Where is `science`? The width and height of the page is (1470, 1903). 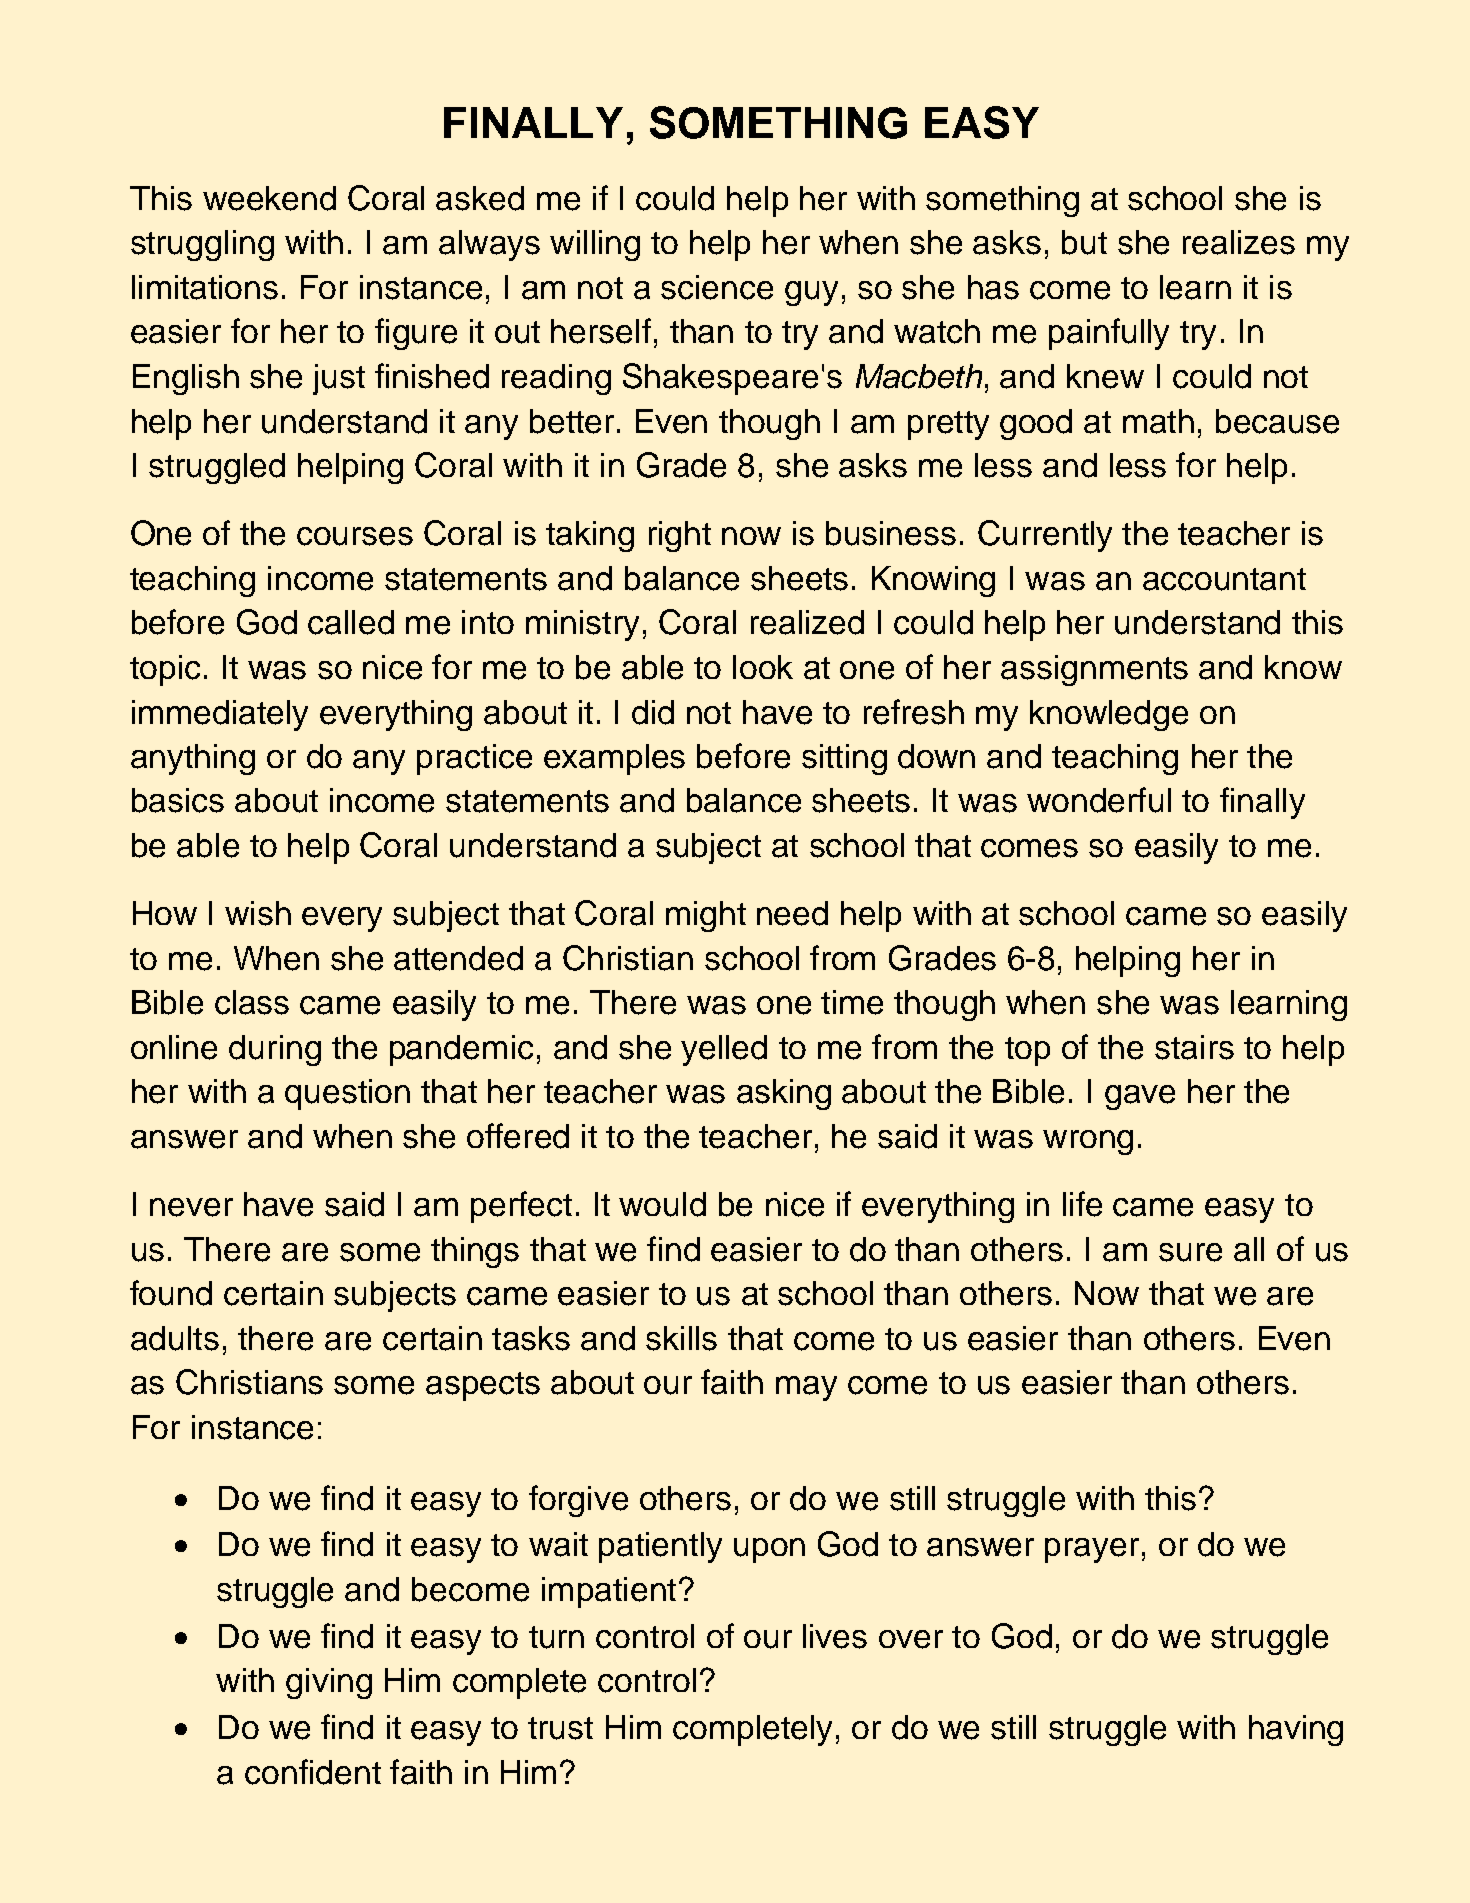
science is located at coordinates (717, 287).
